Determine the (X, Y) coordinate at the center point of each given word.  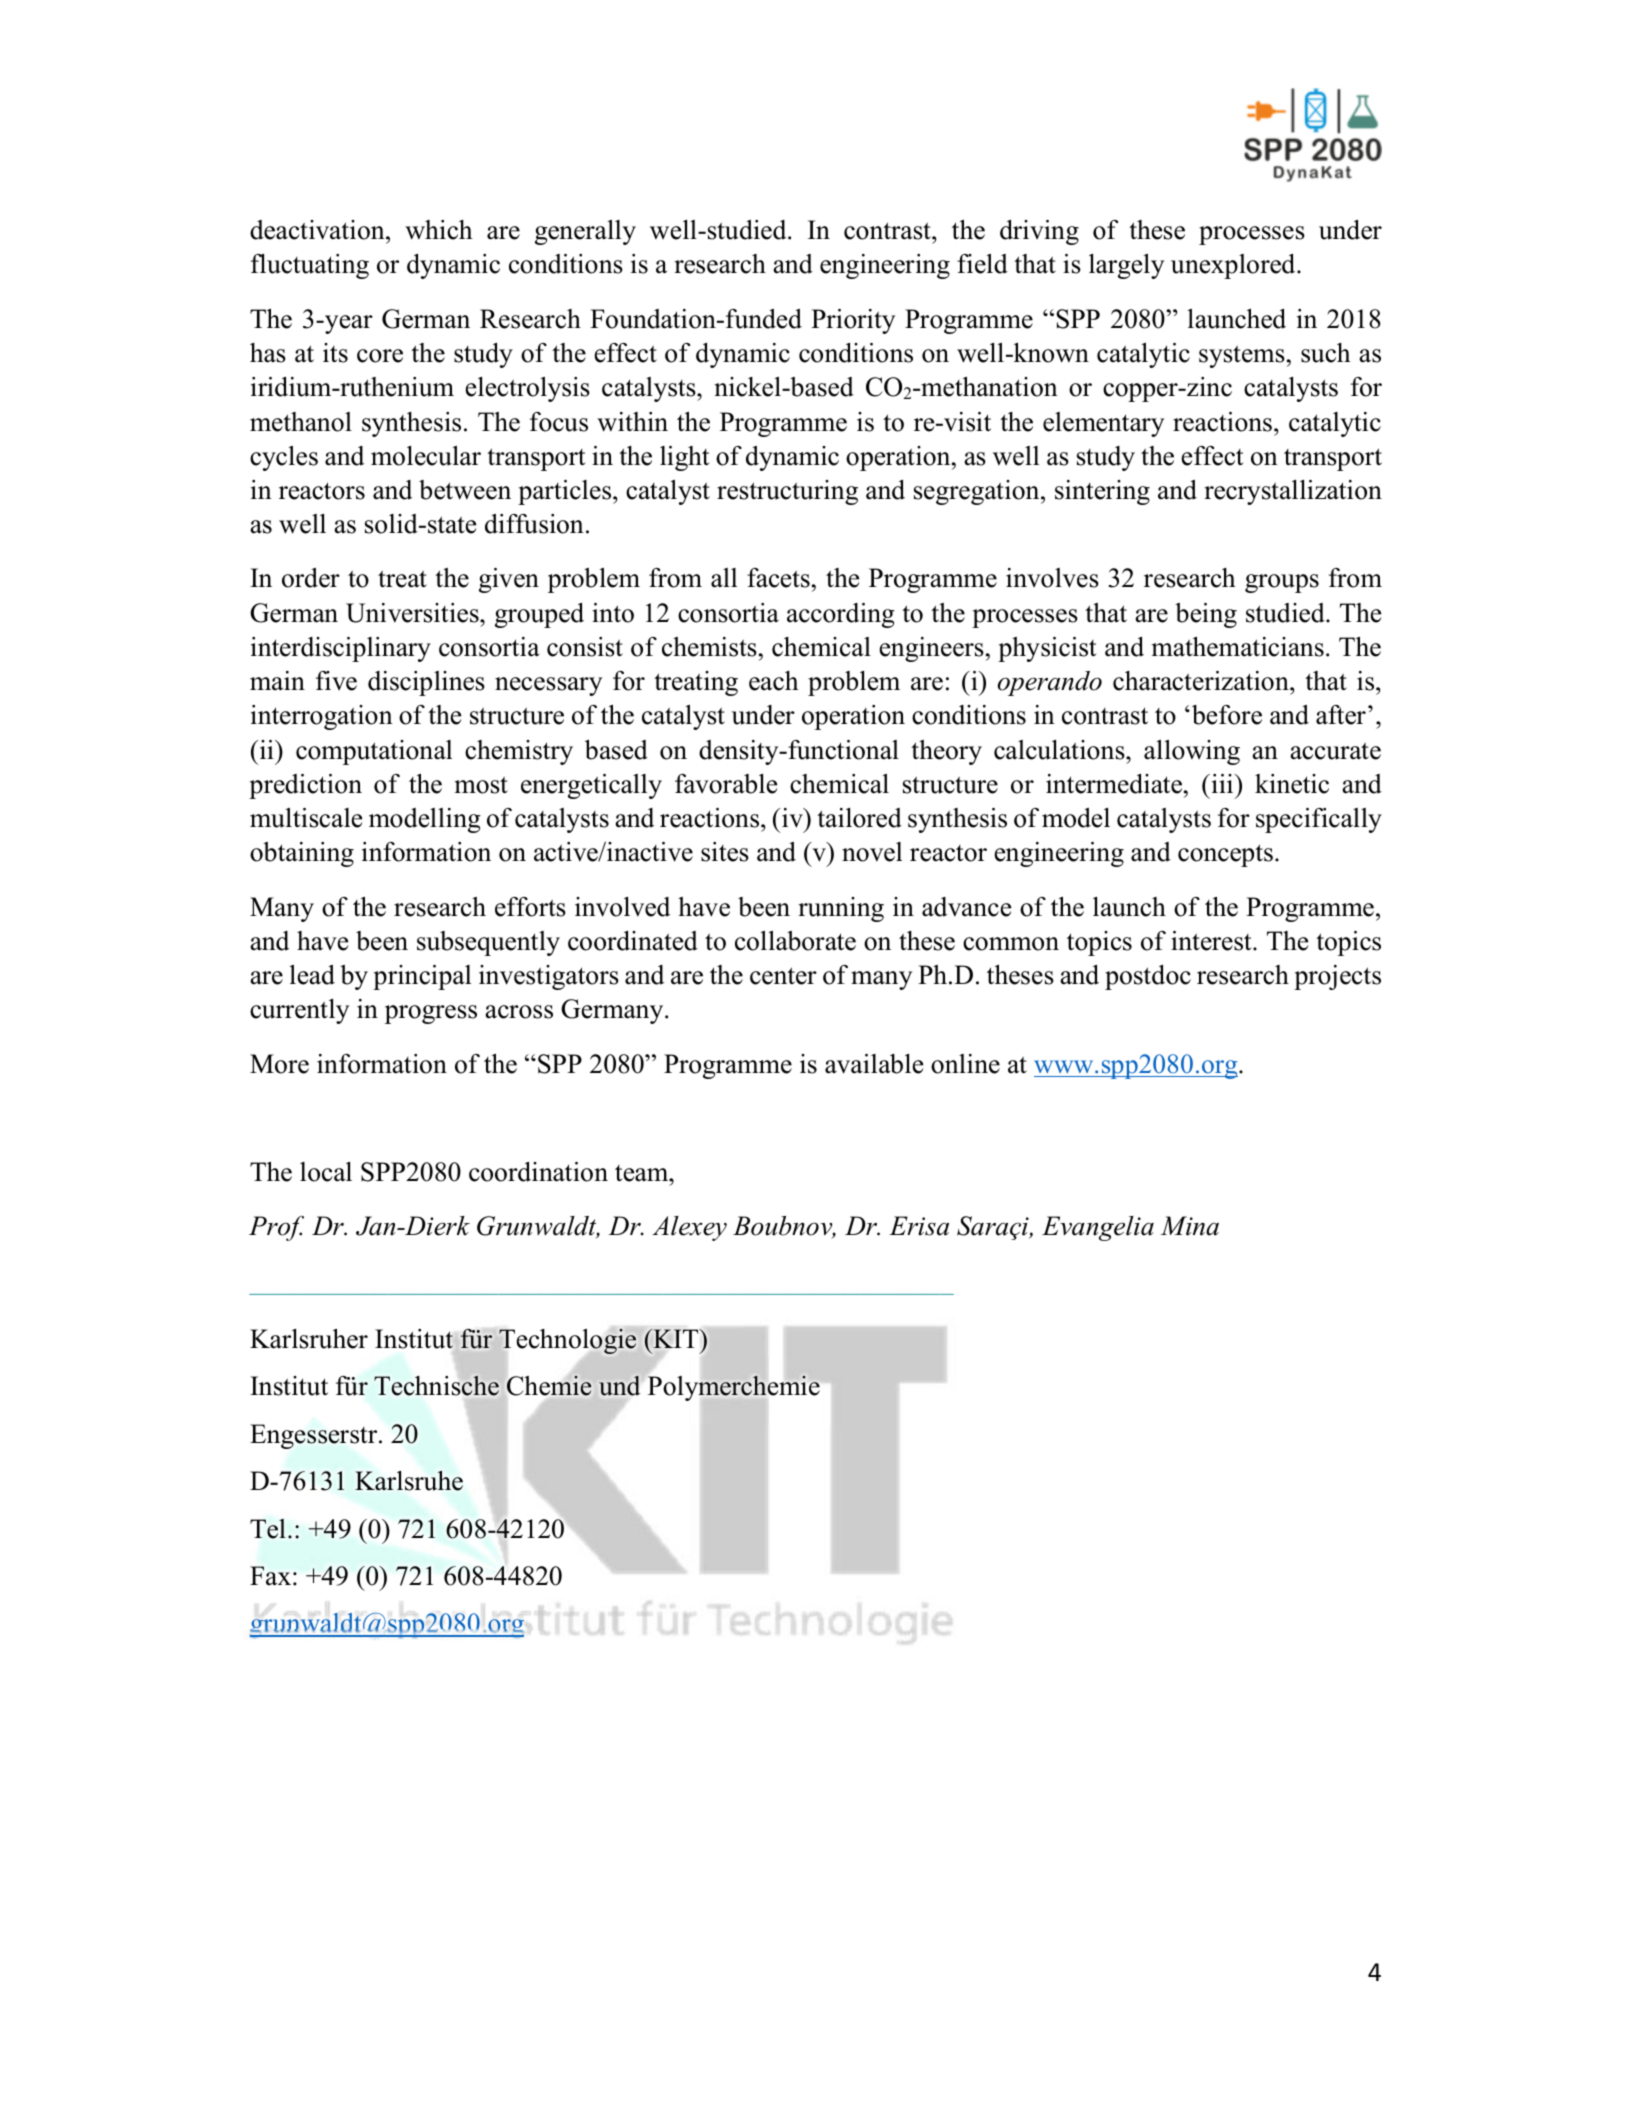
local (326, 1172)
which (439, 230)
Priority (853, 321)
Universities (413, 613)
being (1206, 615)
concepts (1225, 855)
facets (778, 578)
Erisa (919, 1226)
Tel (268, 1529)
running (841, 909)
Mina (1190, 1226)
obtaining (302, 854)
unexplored (1234, 266)
